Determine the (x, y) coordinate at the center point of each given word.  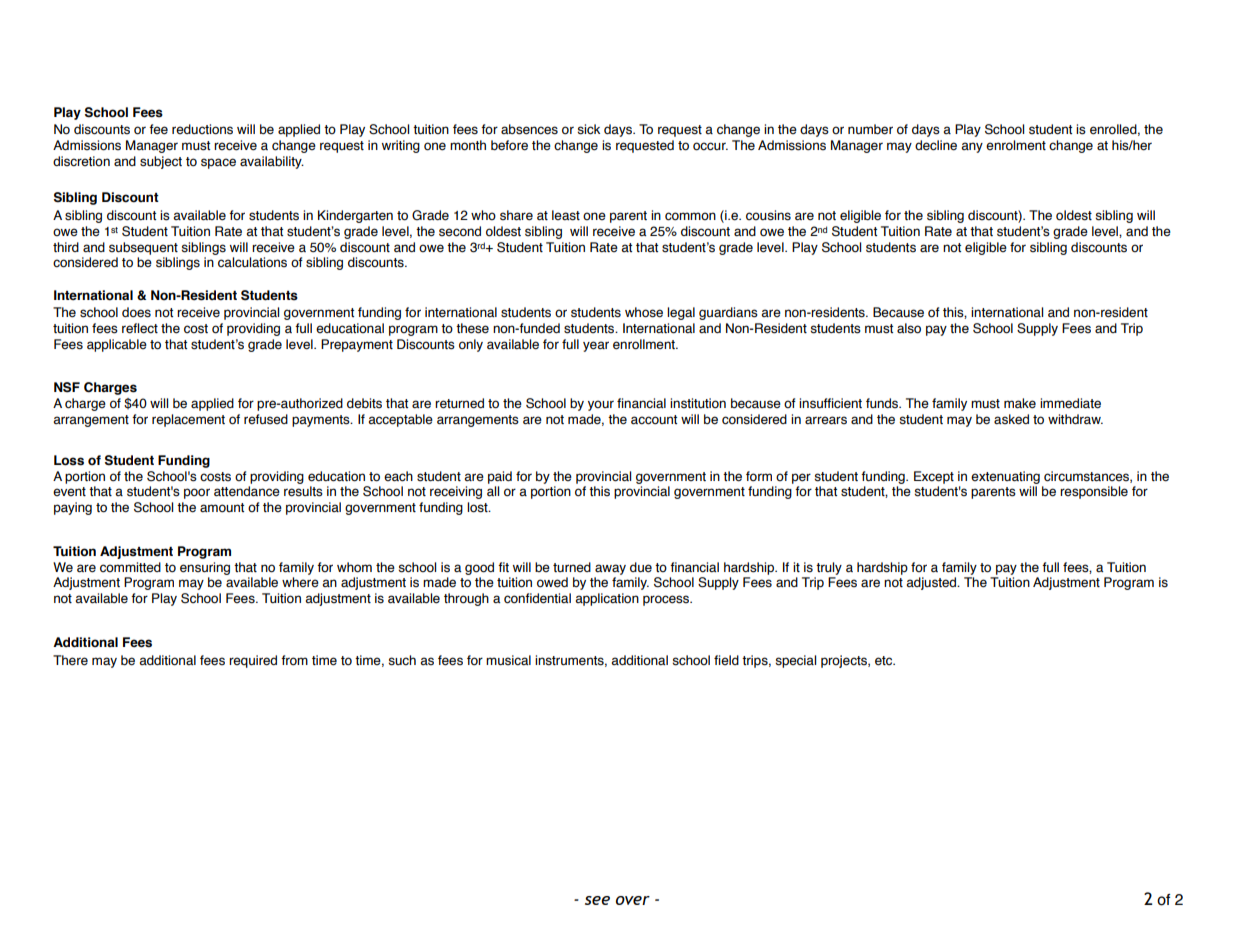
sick (588, 129)
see (597, 900)
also (909, 328)
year (596, 346)
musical (508, 660)
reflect (140, 328)
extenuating (1005, 477)
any (972, 147)
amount (222, 508)
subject (161, 162)
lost (478, 507)
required (253, 661)
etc (885, 661)
